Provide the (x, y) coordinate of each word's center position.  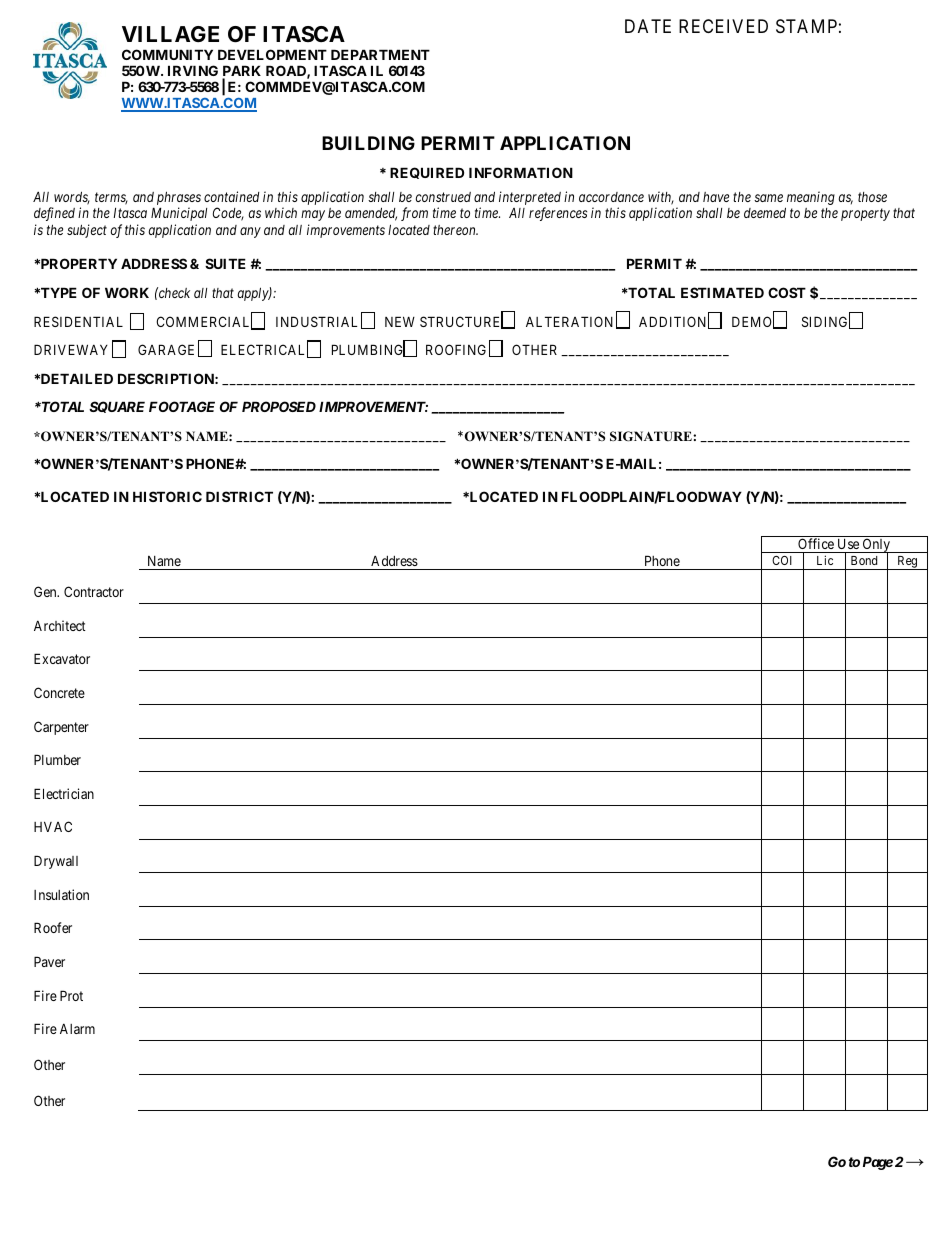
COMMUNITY (167, 54)
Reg (907, 563)
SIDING (826, 322)
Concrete (59, 692)
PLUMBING (369, 350)
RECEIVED (723, 26)
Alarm (77, 1029)
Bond (864, 560)
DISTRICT (239, 496)
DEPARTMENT (380, 54)
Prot (71, 995)
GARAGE (166, 349)
